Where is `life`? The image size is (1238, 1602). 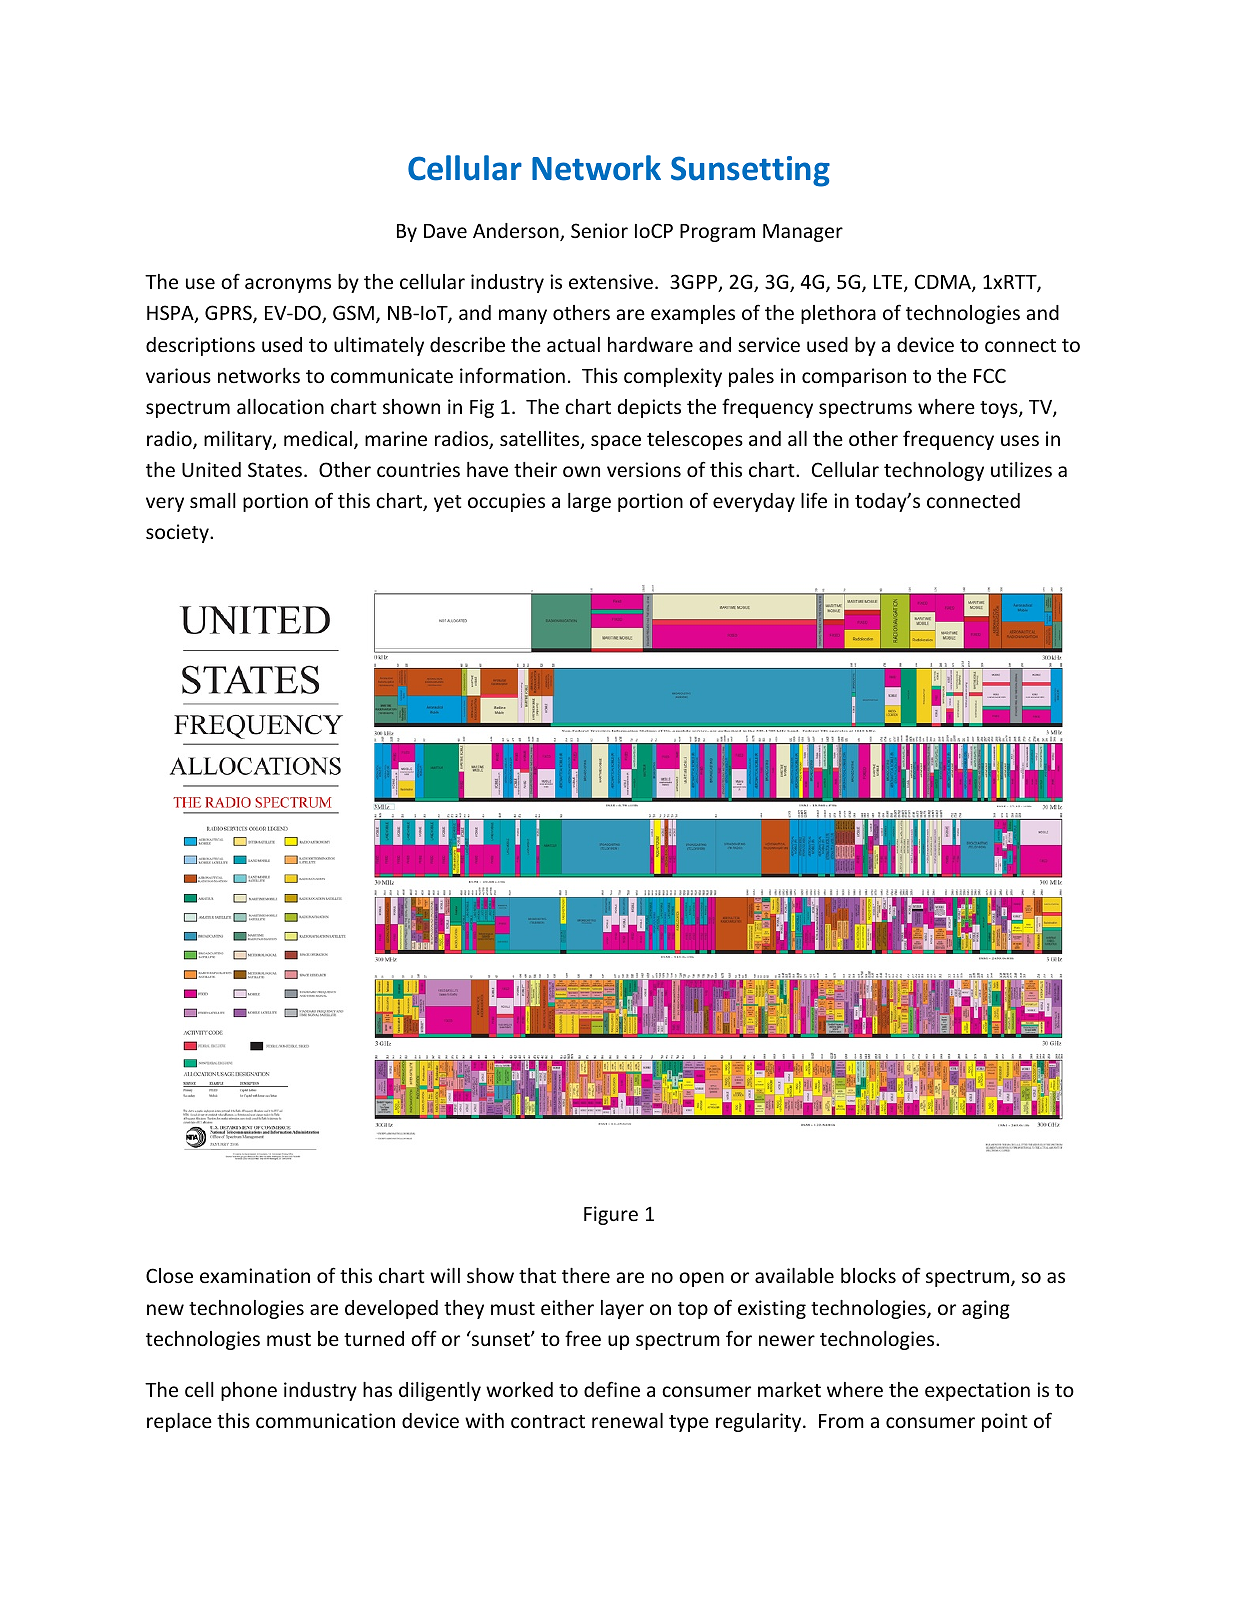
life is located at coordinates (814, 500).
